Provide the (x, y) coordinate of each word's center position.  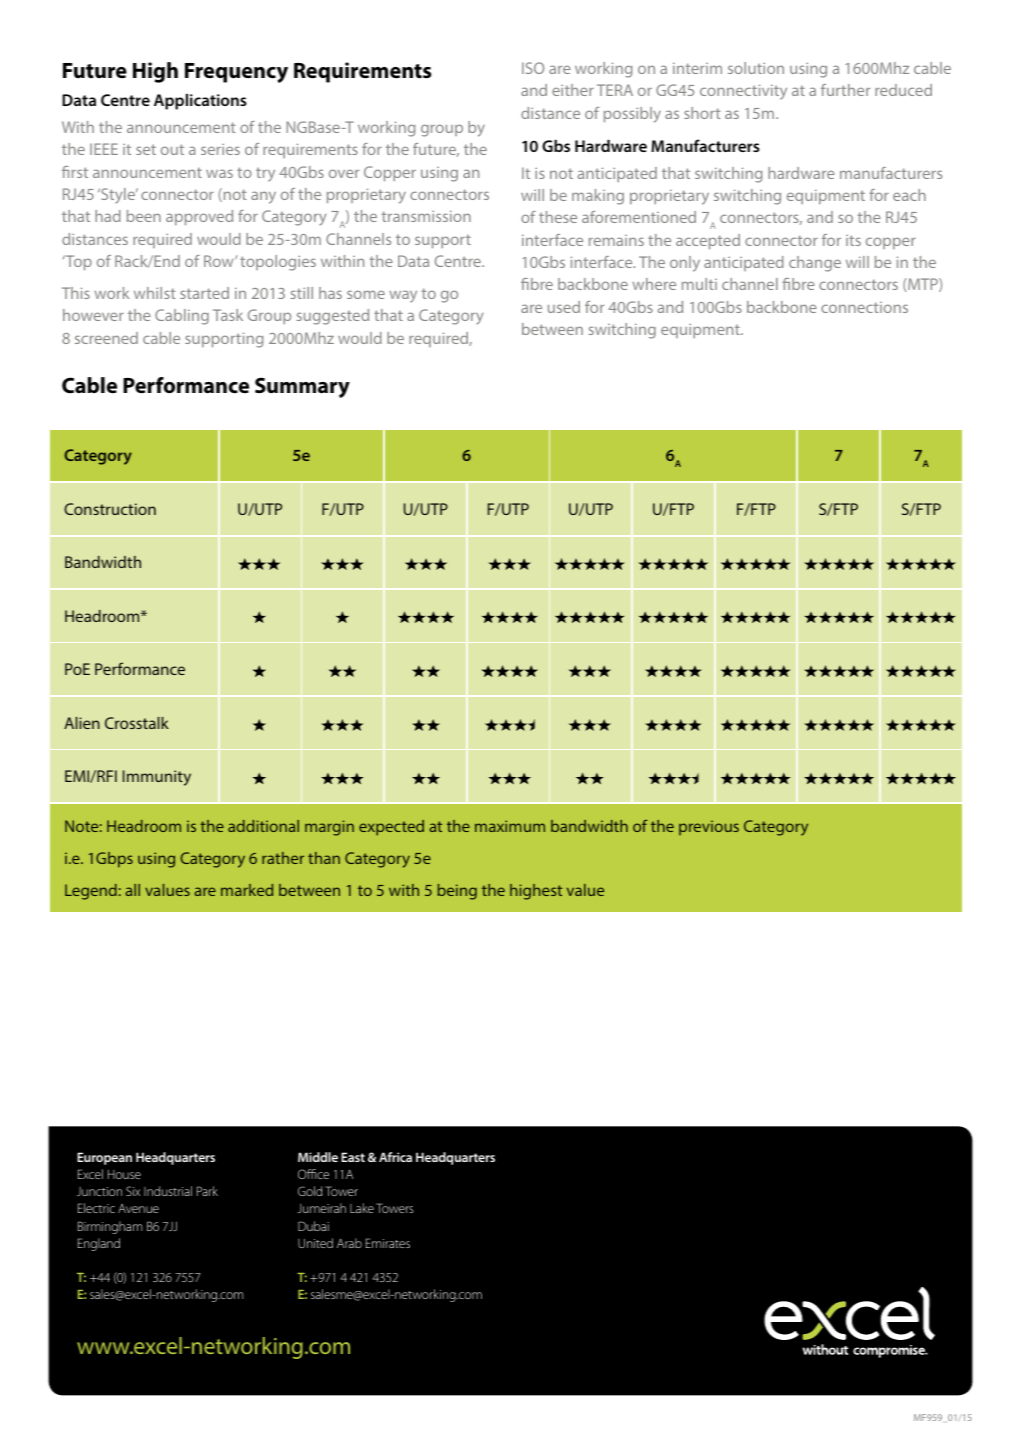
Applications (200, 102)
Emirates (388, 1243)
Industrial (168, 1191)
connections (864, 307)
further (845, 90)
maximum (510, 826)
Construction (110, 509)
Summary (302, 387)
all (132, 890)
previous (709, 827)
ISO (533, 68)
